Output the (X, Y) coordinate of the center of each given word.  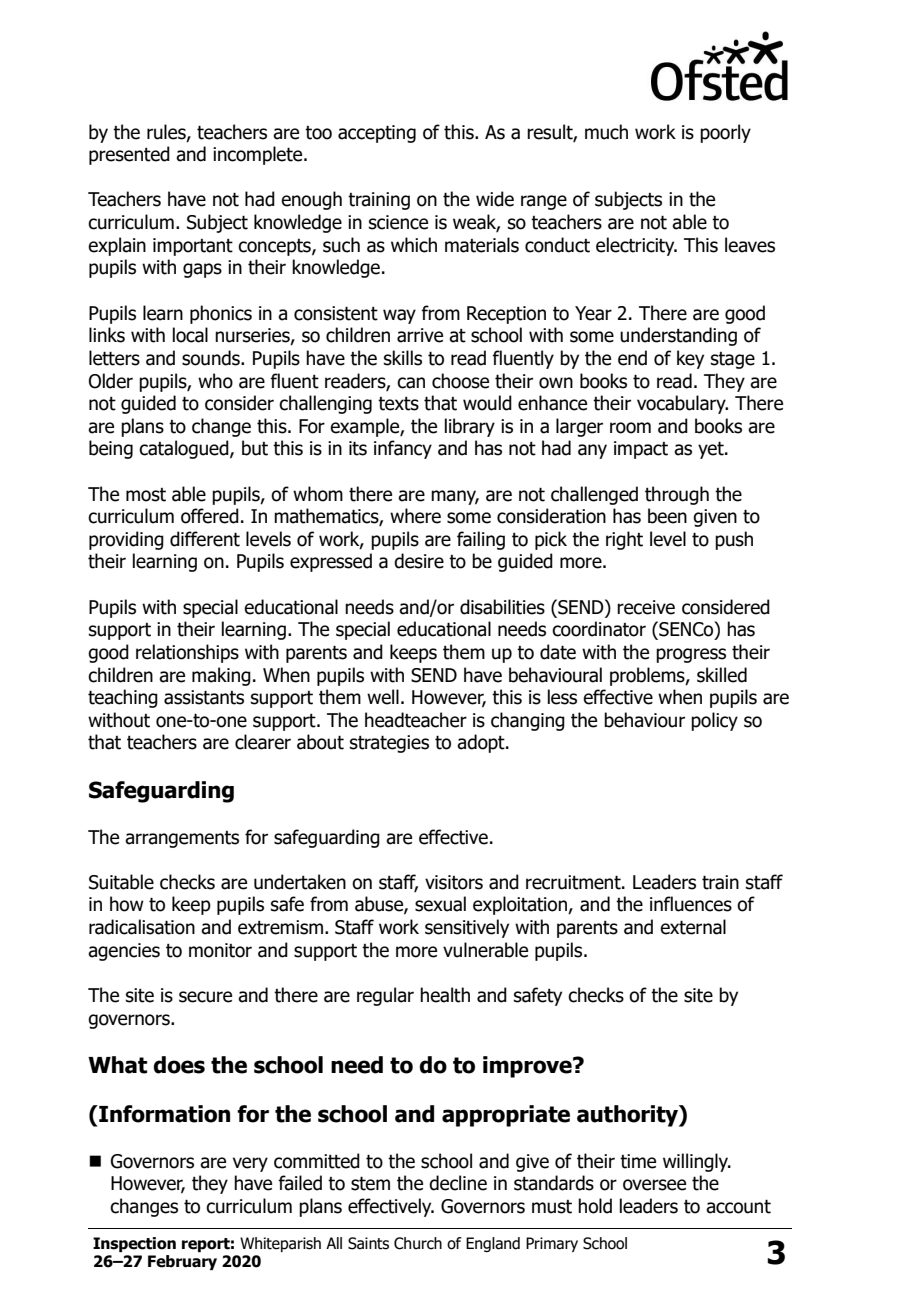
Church (418, 1243)
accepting (377, 134)
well (383, 697)
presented (129, 155)
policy (714, 721)
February (182, 1262)
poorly (725, 133)
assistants (204, 697)
